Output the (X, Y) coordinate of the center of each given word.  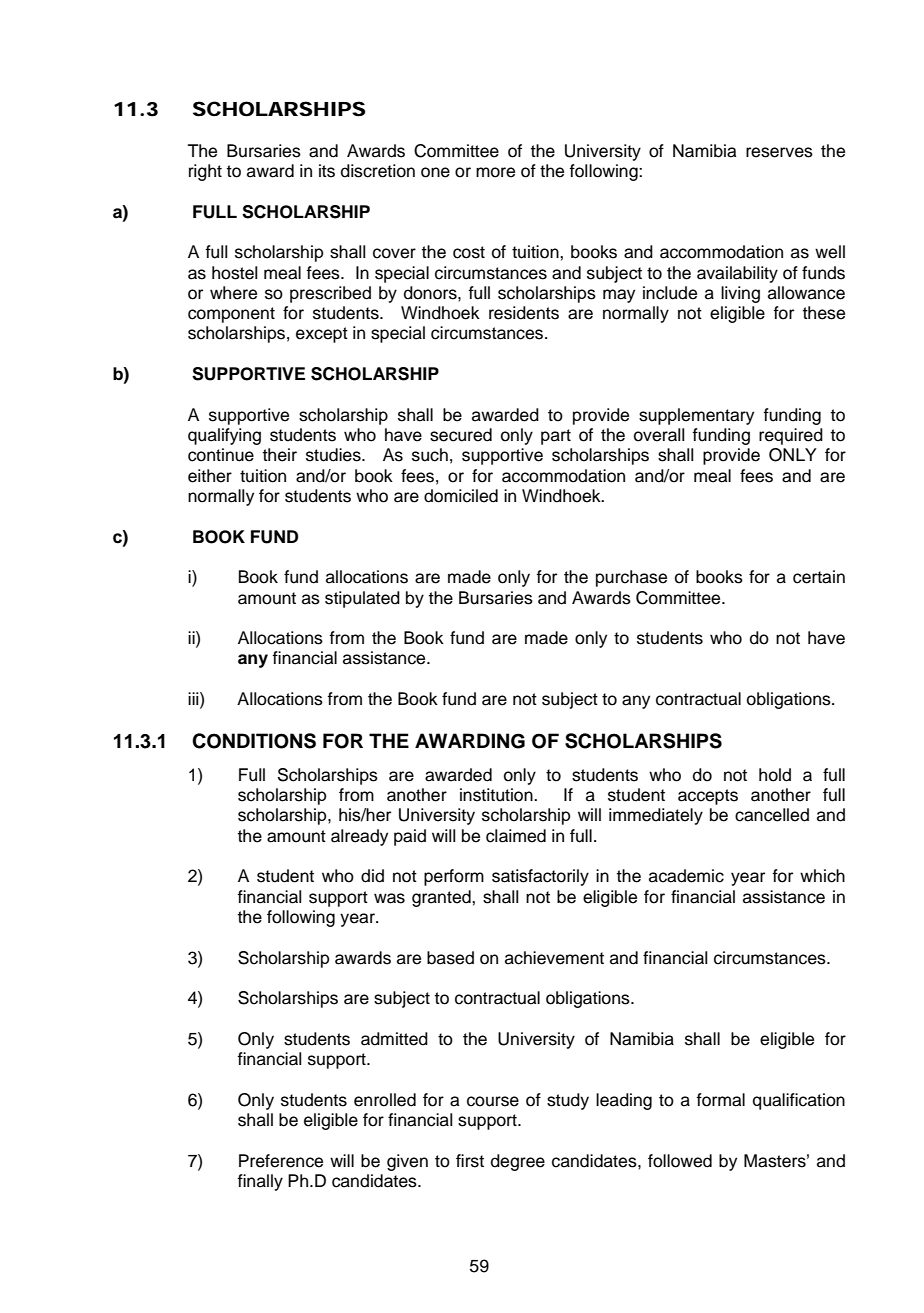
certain (819, 577)
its (327, 171)
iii (194, 698)
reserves (779, 152)
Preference (281, 1161)
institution (497, 795)
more (495, 172)
